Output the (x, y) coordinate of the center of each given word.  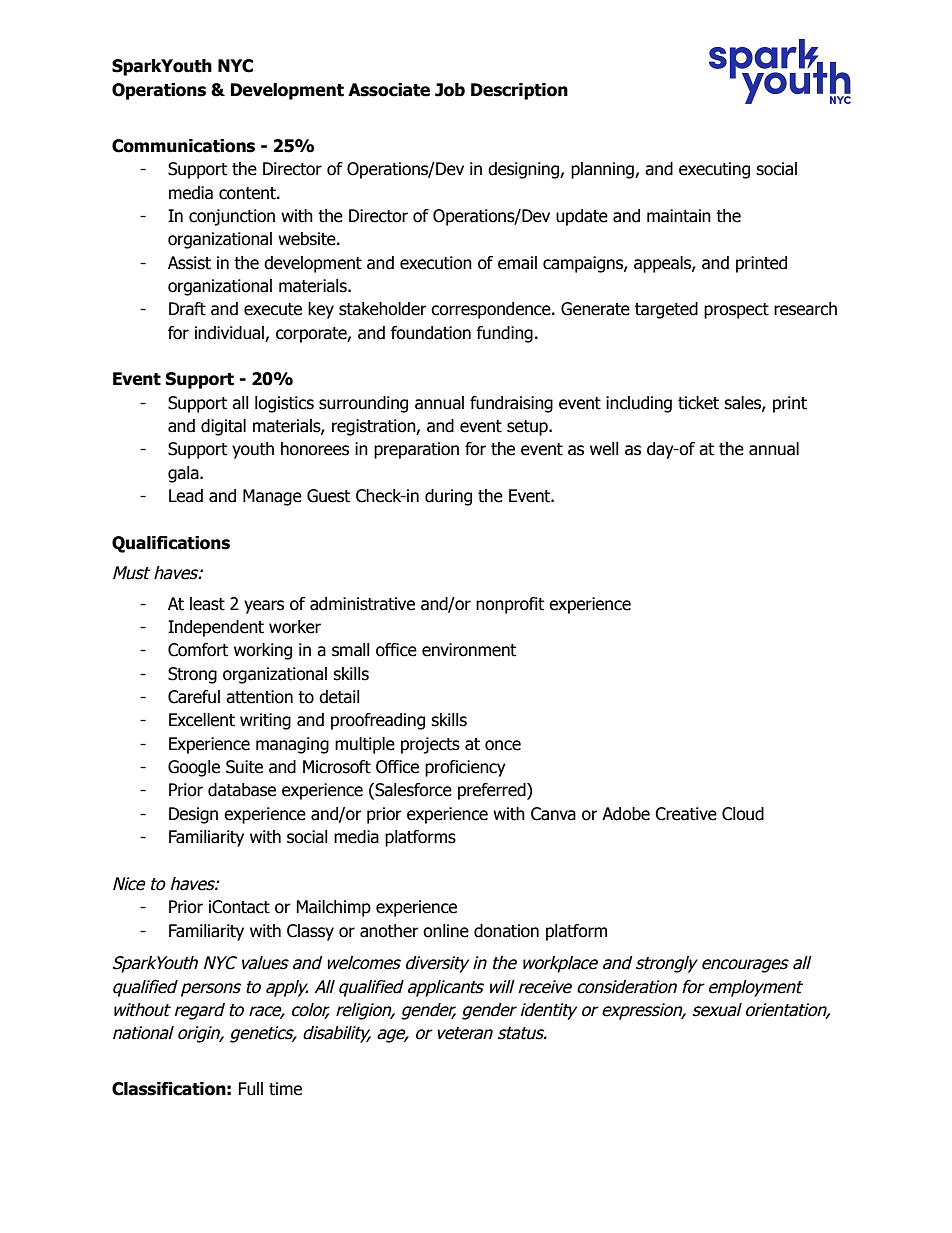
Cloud (743, 814)
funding (504, 334)
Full (250, 1089)
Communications (183, 146)
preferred (493, 791)
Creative (686, 814)
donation (506, 931)
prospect (736, 311)
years (264, 607)
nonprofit (510, 605)
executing (714, 170)
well (604, 449)
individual (229, 333)
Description (519, 91)
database (242, 790)
